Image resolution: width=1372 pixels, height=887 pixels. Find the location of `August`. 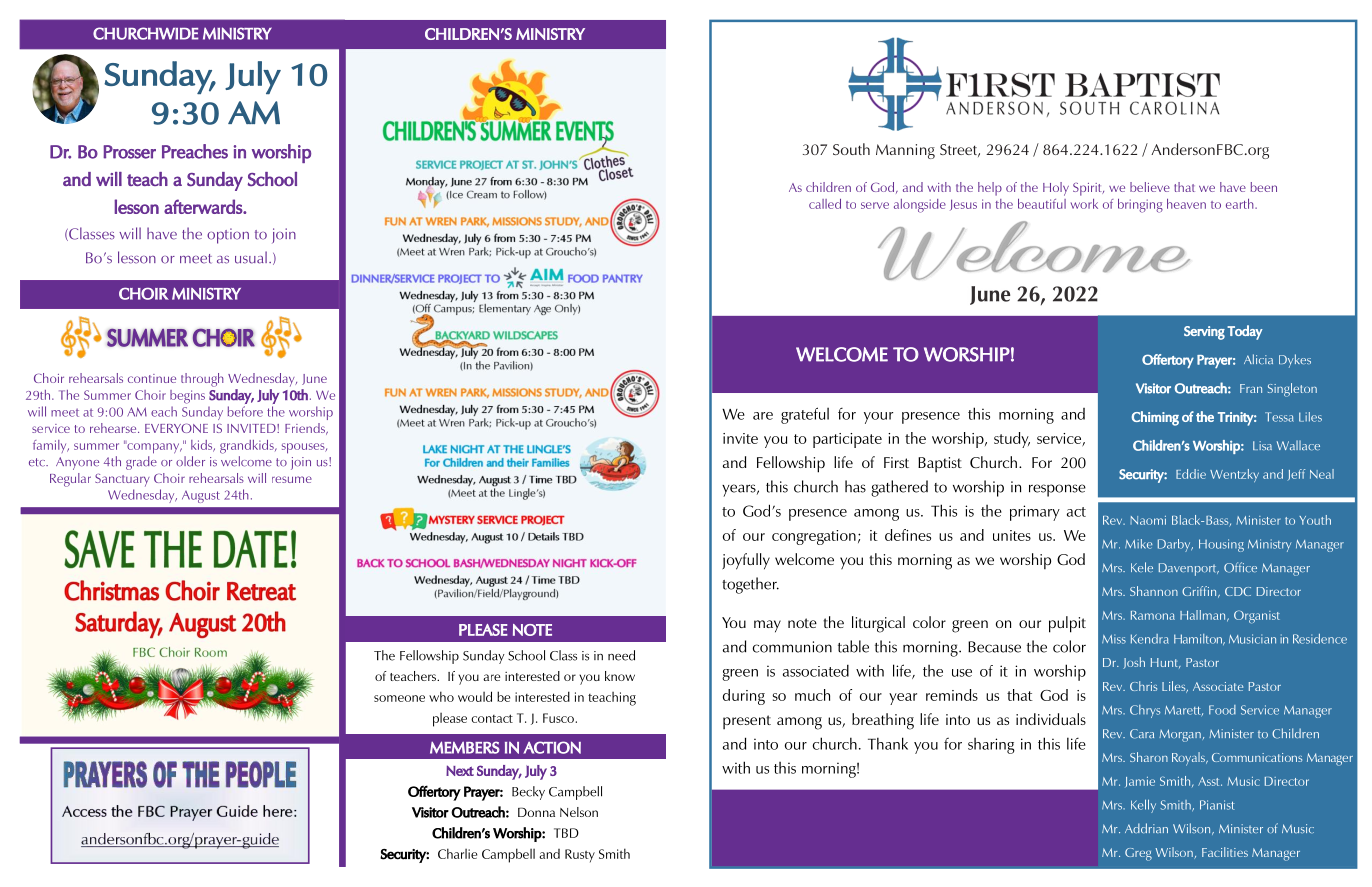

August is located at coordinates (201, 497).
